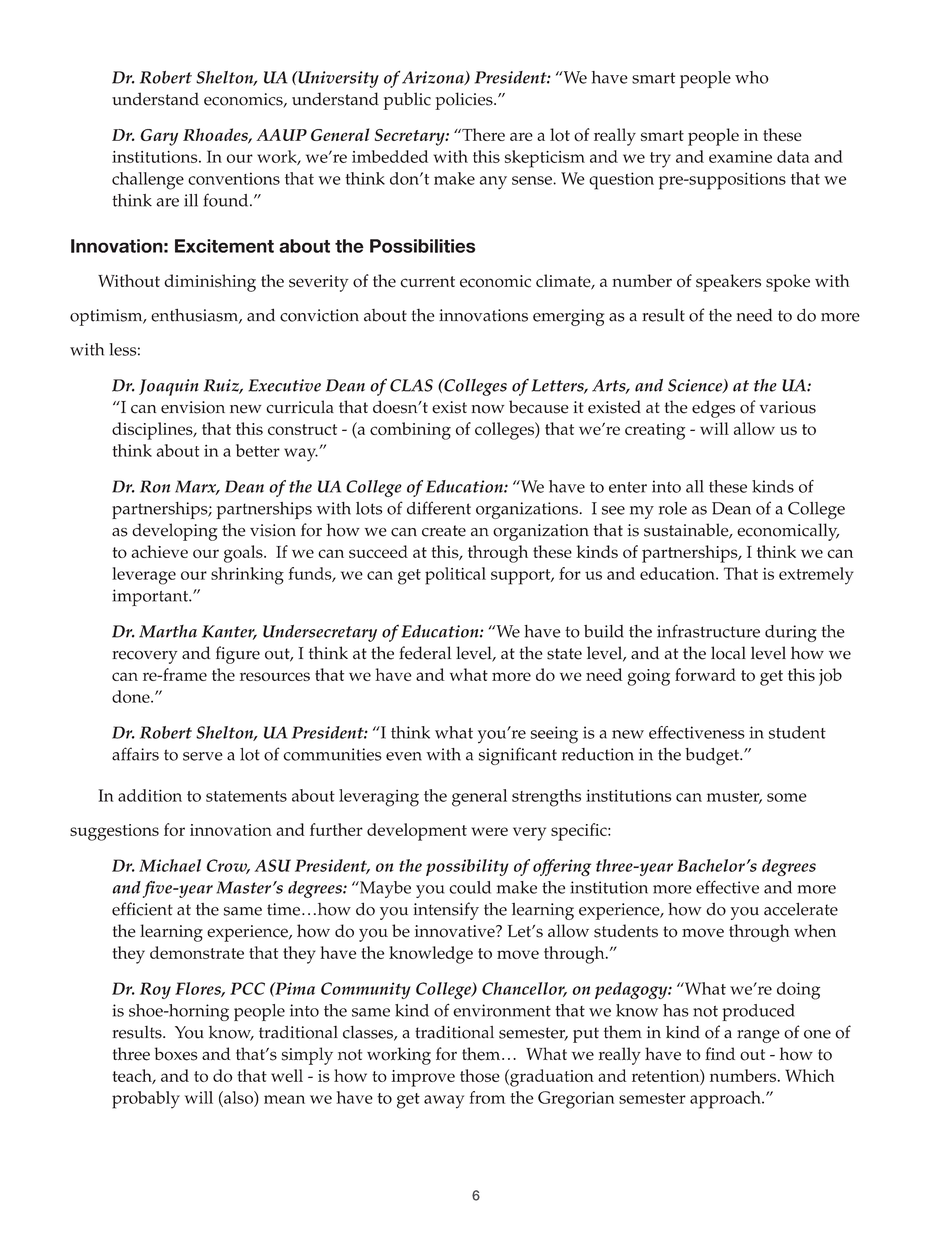 This document has width=952, height=1233. I want to click on who, so click(752, 77).
